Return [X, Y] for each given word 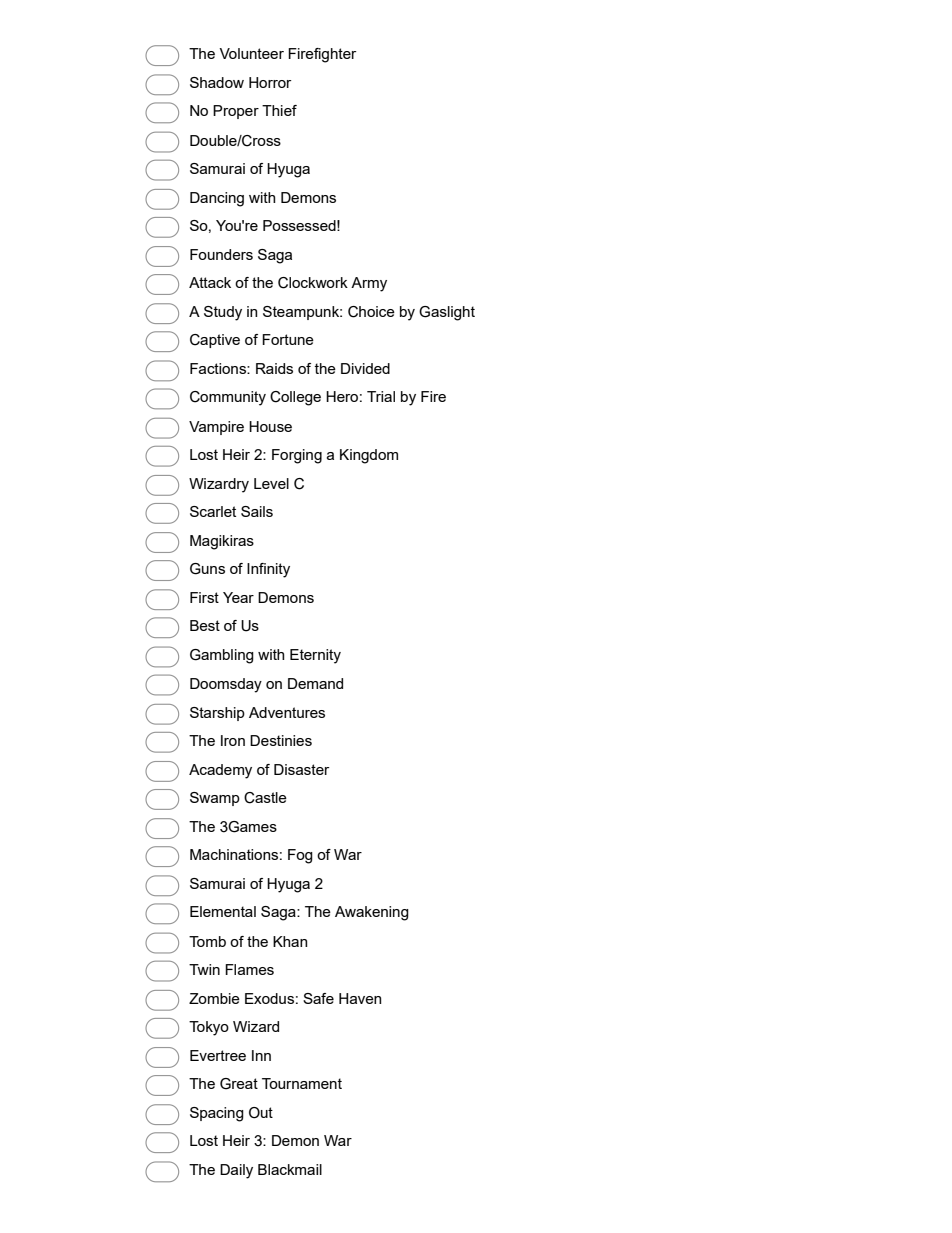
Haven [360, 998]
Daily [236, 1171]
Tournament [302, 1083]
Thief [279, 110]
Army [369, 284]
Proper [236, 112]
